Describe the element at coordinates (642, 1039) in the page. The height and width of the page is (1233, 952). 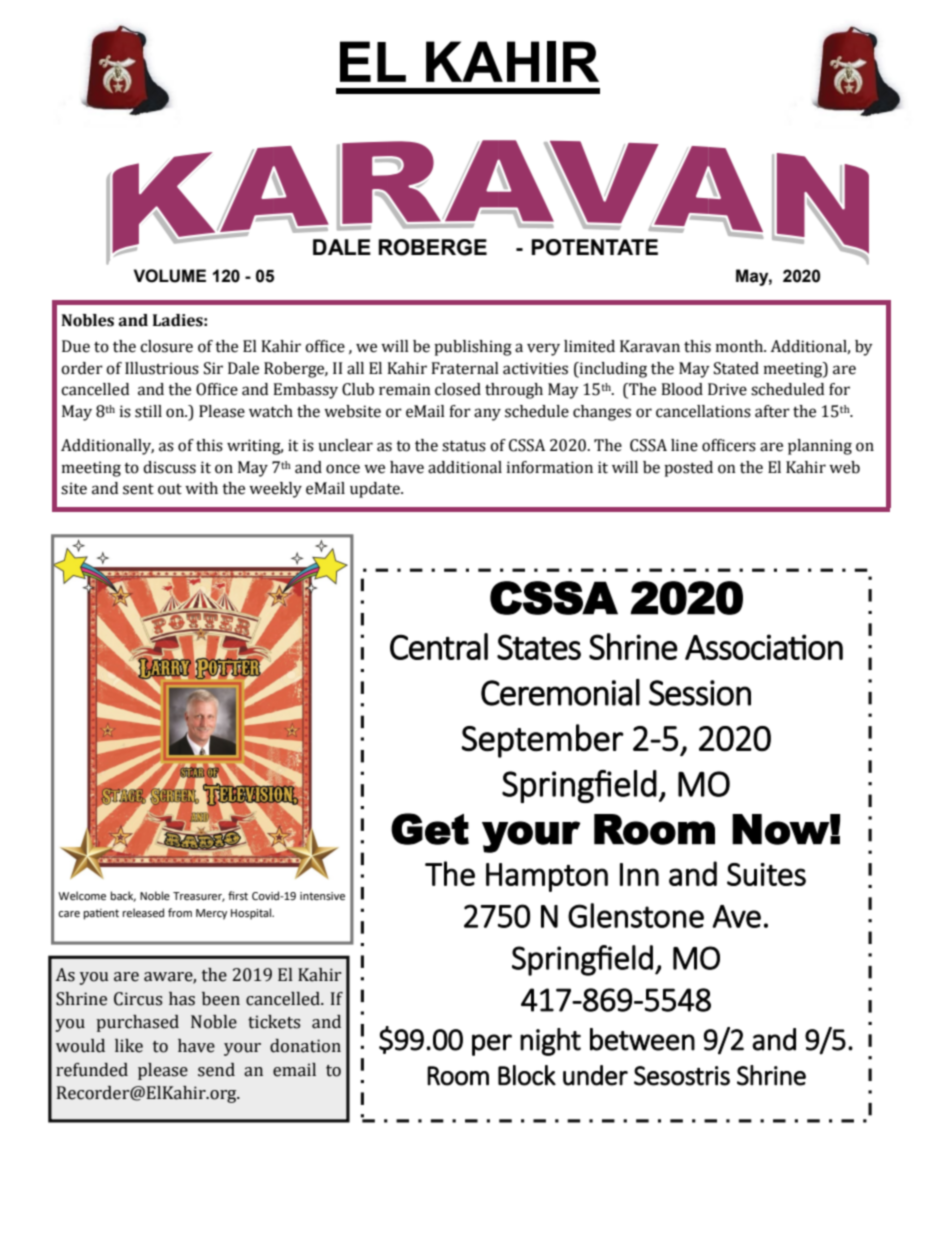
I see `between` at that location.
